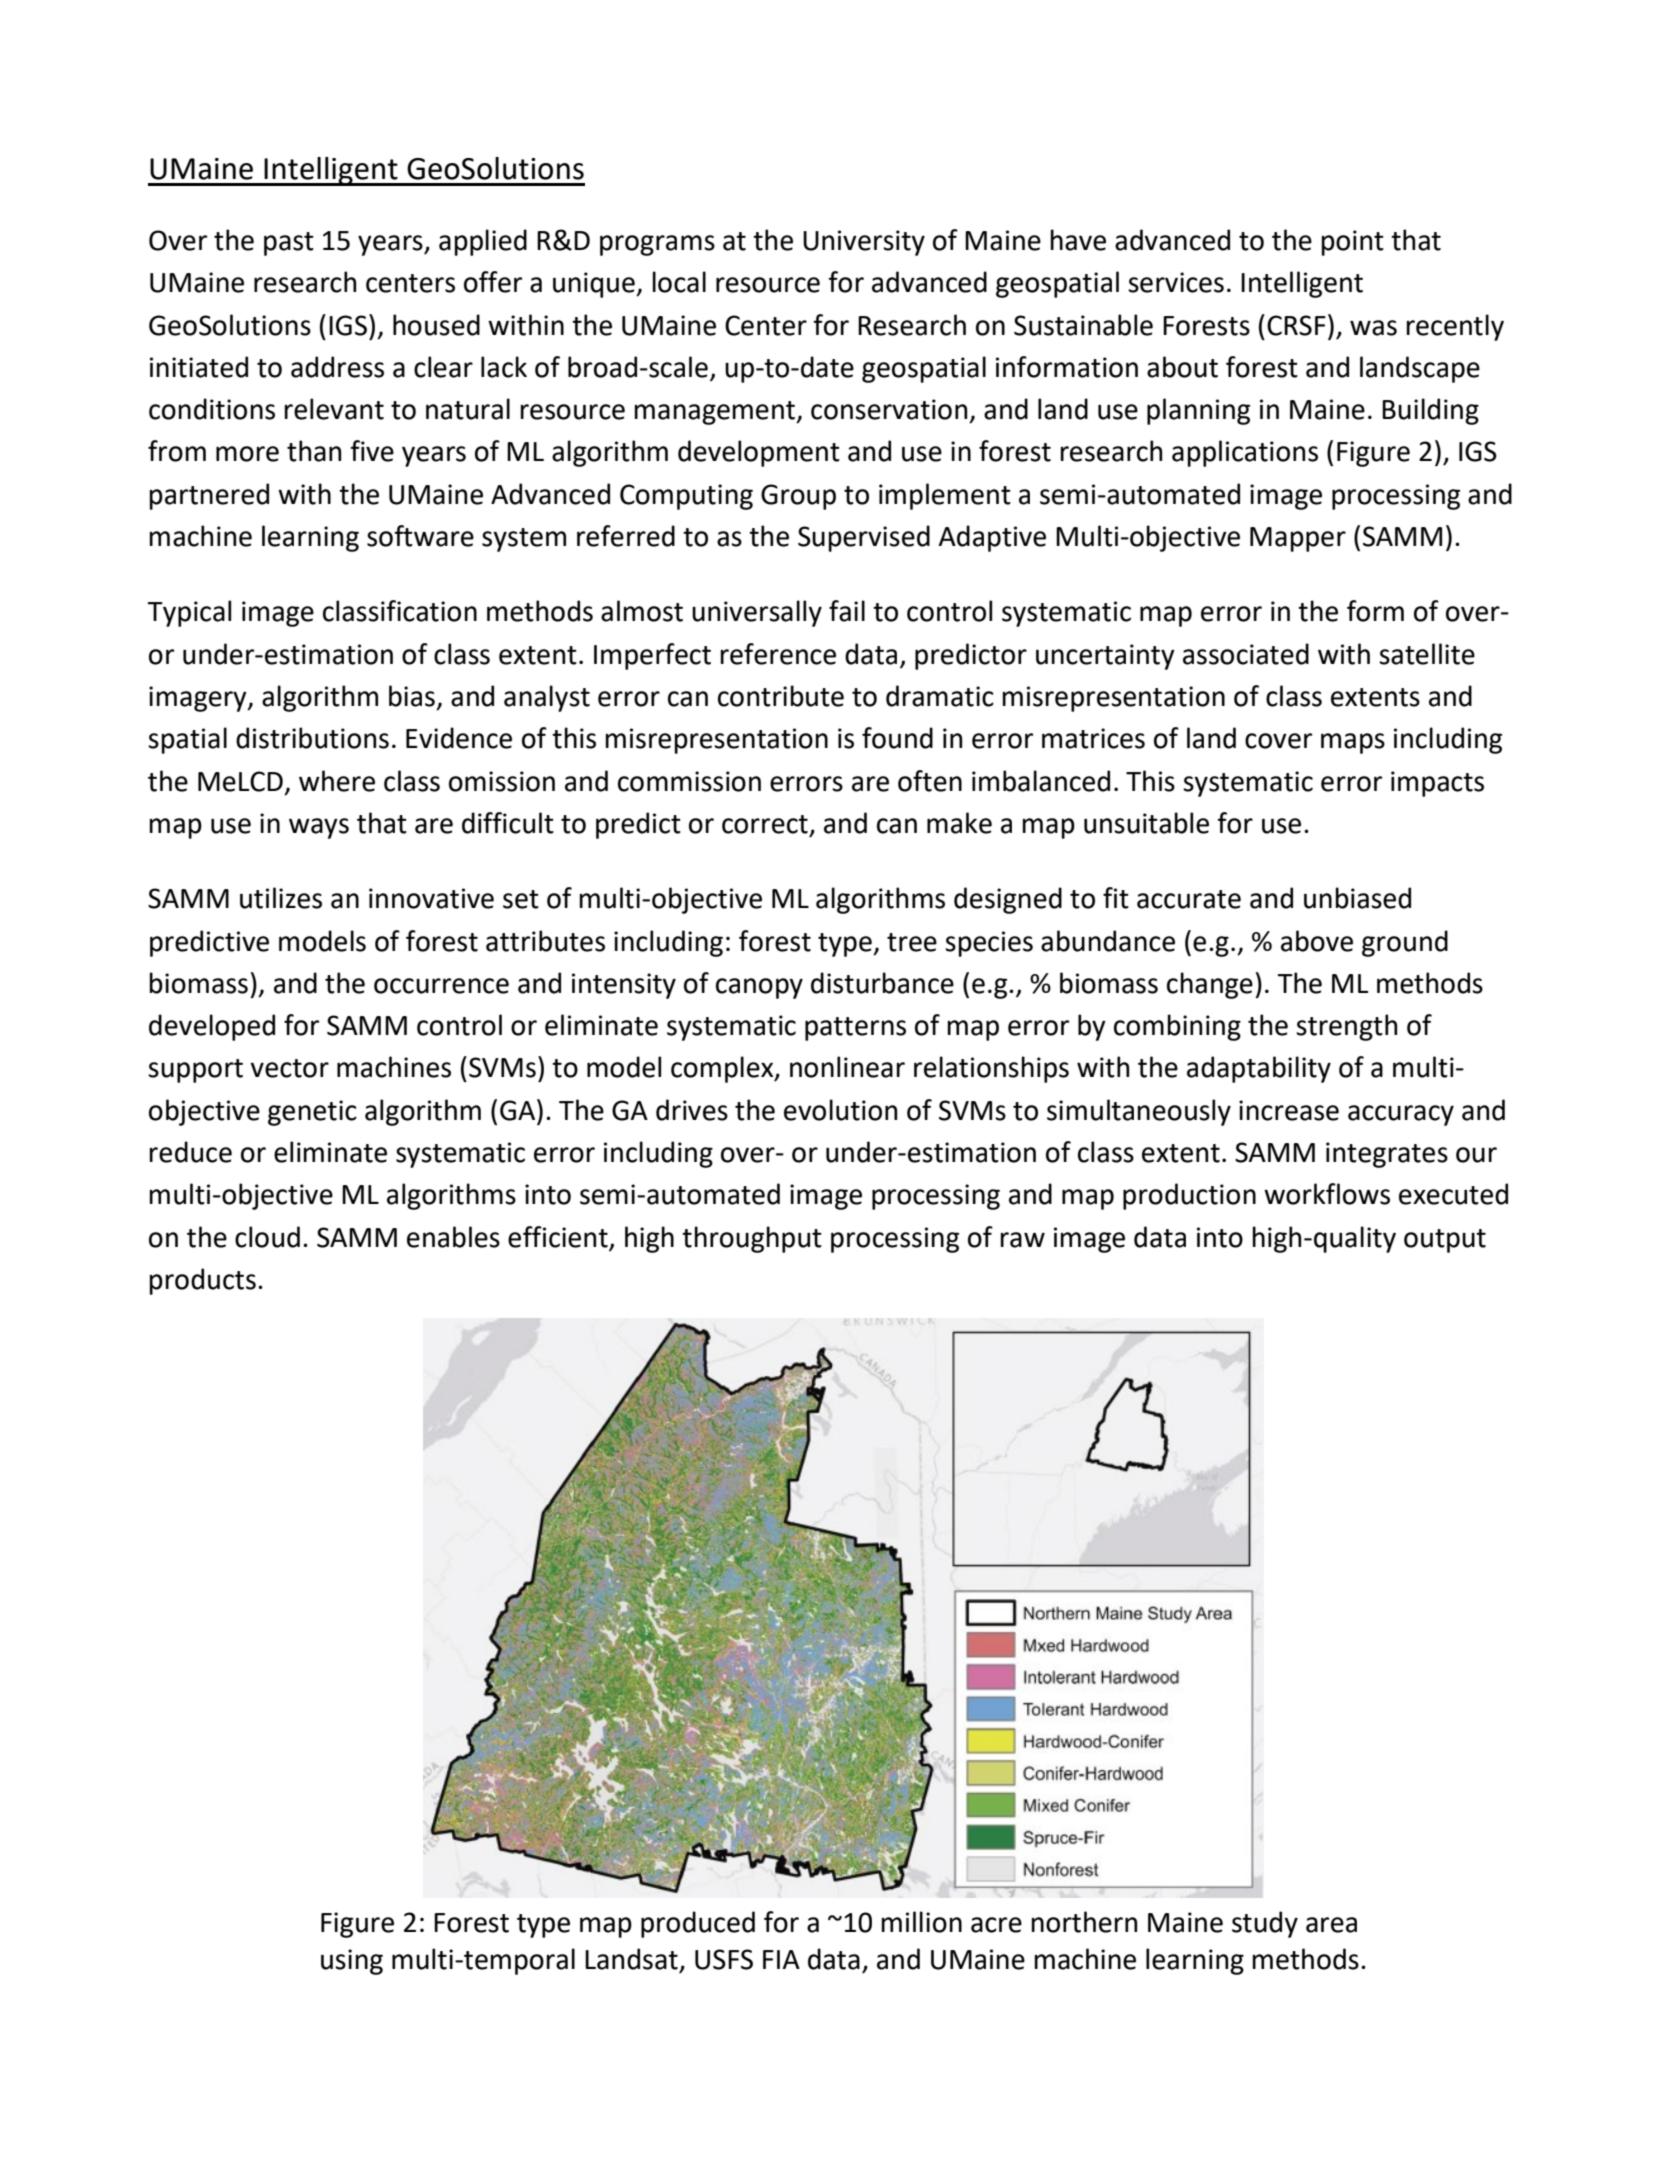 This image has width=1678, height=2171. I want to click on ways, so click(319, 828).
